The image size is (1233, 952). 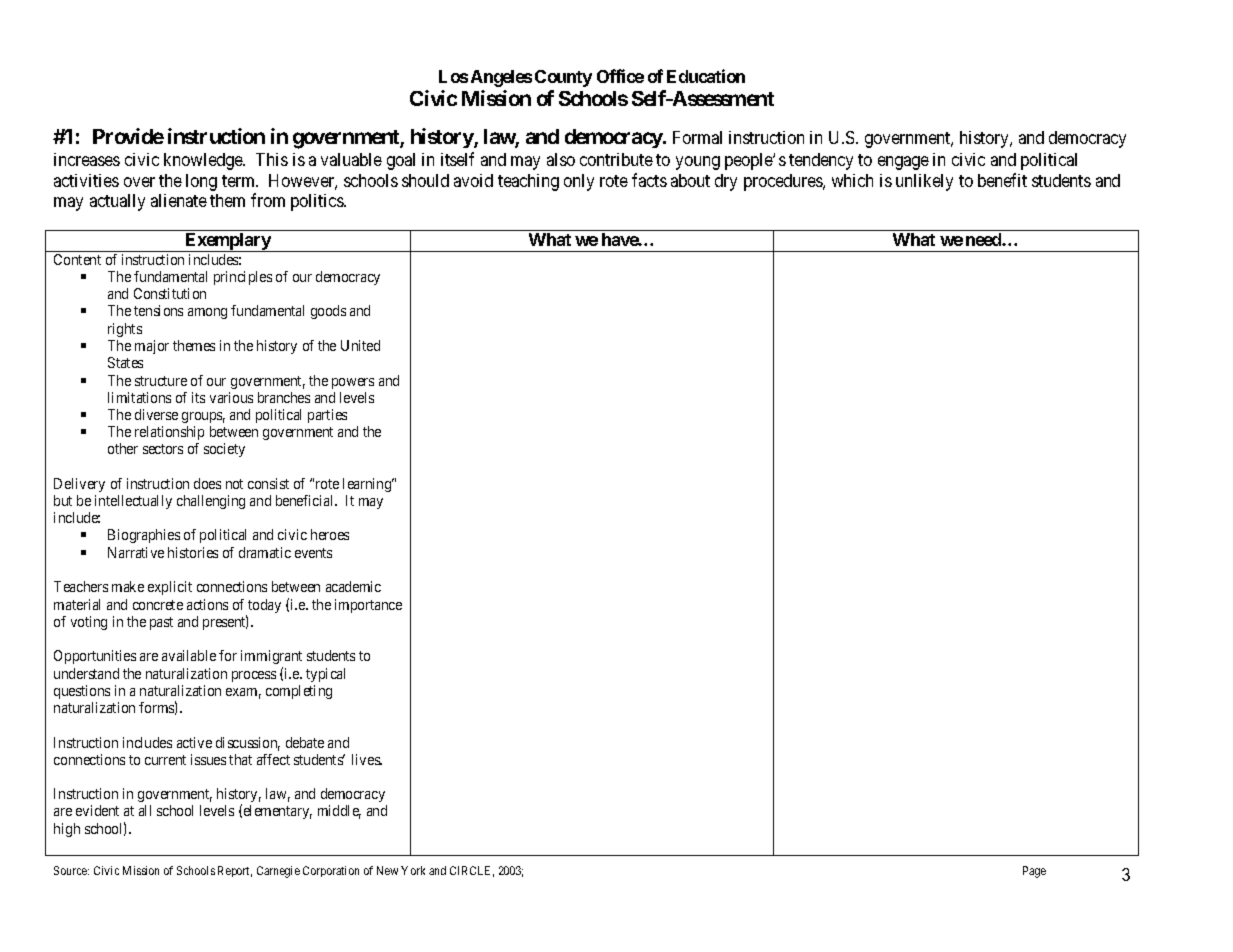 I want to click on need, so click(x=984, y=239).
